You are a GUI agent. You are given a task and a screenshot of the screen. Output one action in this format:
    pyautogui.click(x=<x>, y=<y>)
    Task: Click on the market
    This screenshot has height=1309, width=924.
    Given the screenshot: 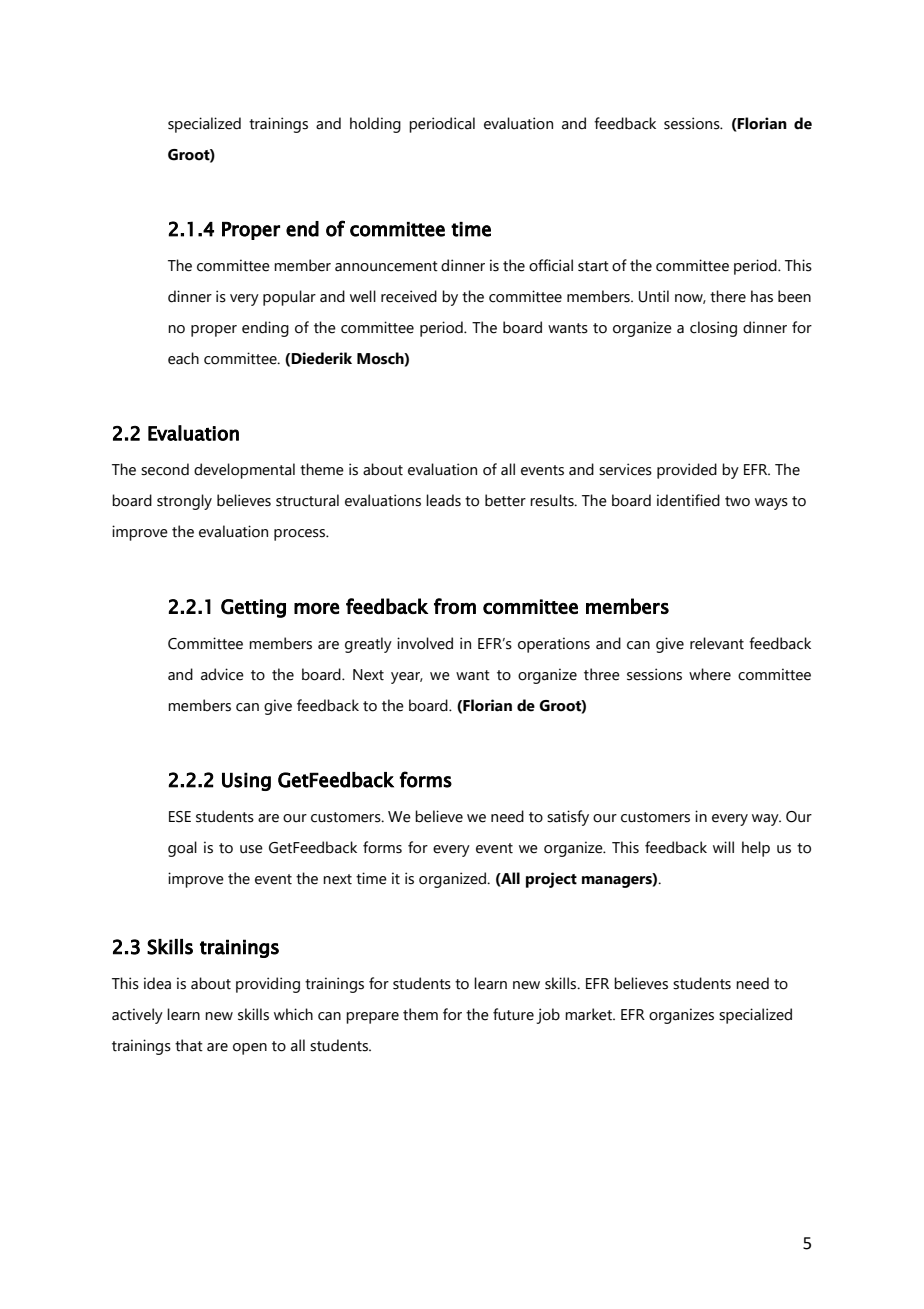 What is the action you would take?
    pyautogui.click(x=589, y=1014)
